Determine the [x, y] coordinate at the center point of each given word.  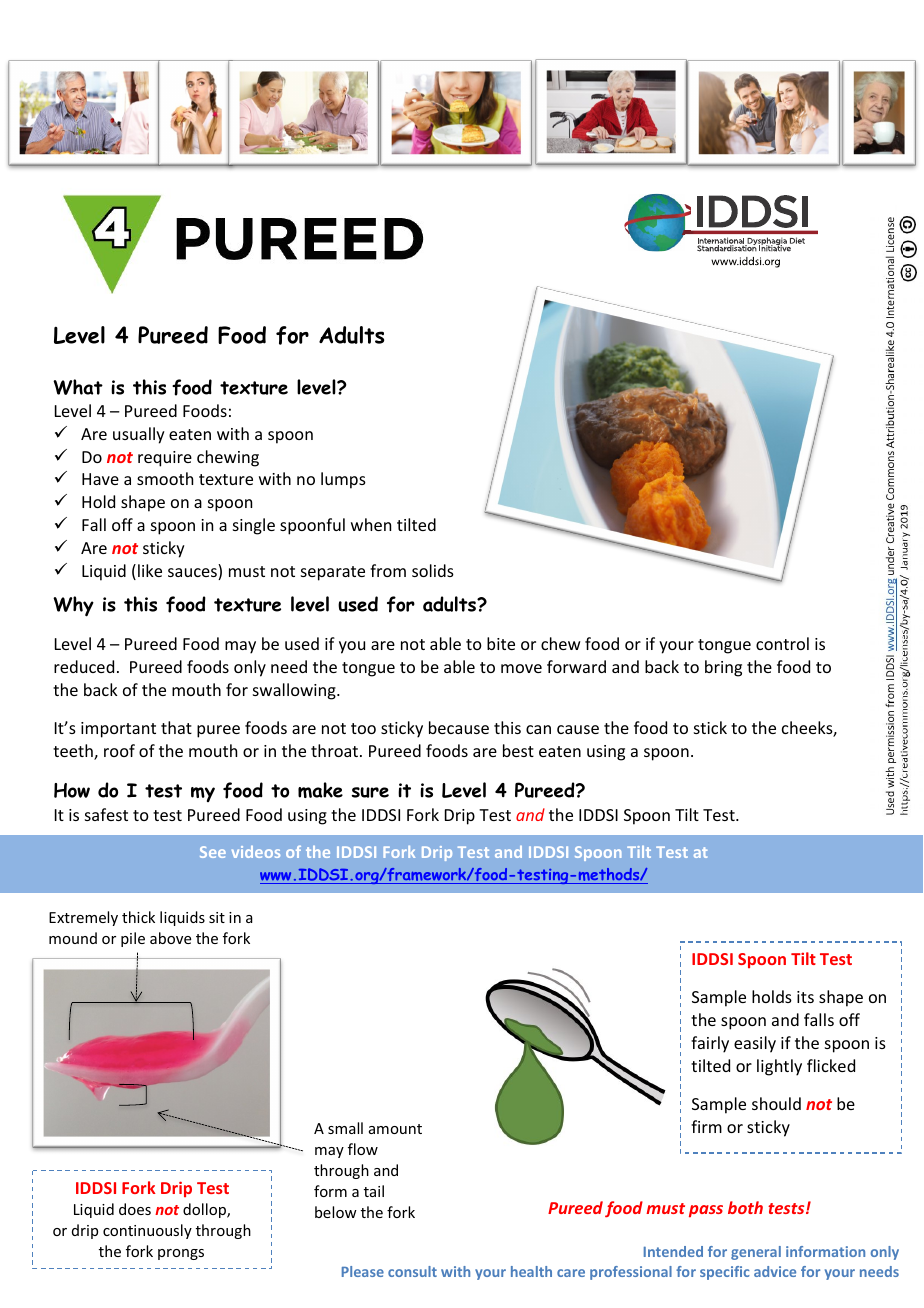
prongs [181, 1254]
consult [412, 1271]
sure [370, 792]
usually [139, 435]
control [782, 643]
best [518, 750]
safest [106, 814]
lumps [343, 480]
